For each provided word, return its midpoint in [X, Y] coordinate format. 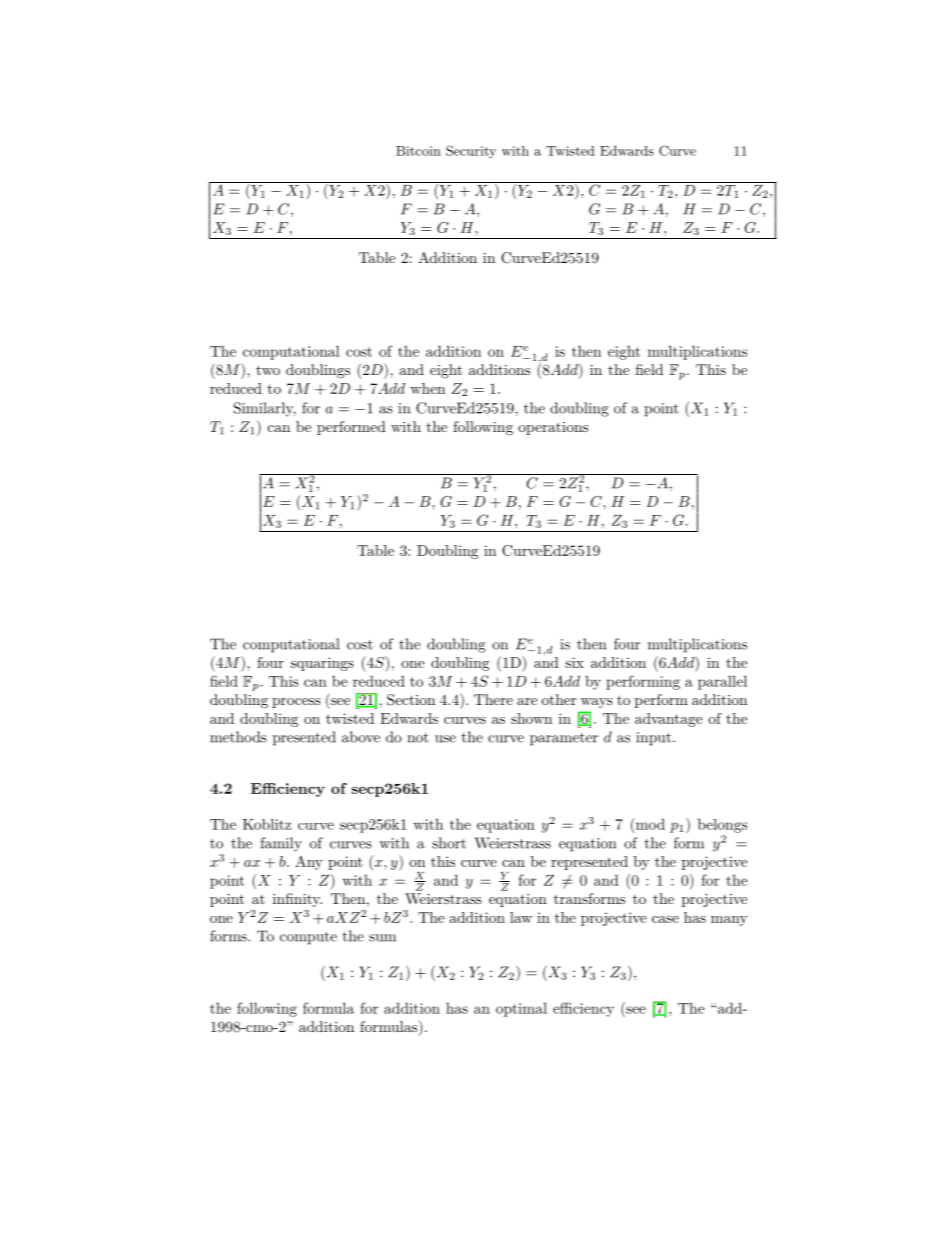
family [281, 844]
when [427, 388]
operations [553, 428]
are [527, 701]
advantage [668, 720]
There [493, 699]
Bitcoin [418, 151]
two [268, 370]
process [296, 703]
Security [471, 152]
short [449, 843]
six [574, 662]
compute [308, 938]
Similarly [265, 409]
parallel [722, 682]
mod [649, 824]
